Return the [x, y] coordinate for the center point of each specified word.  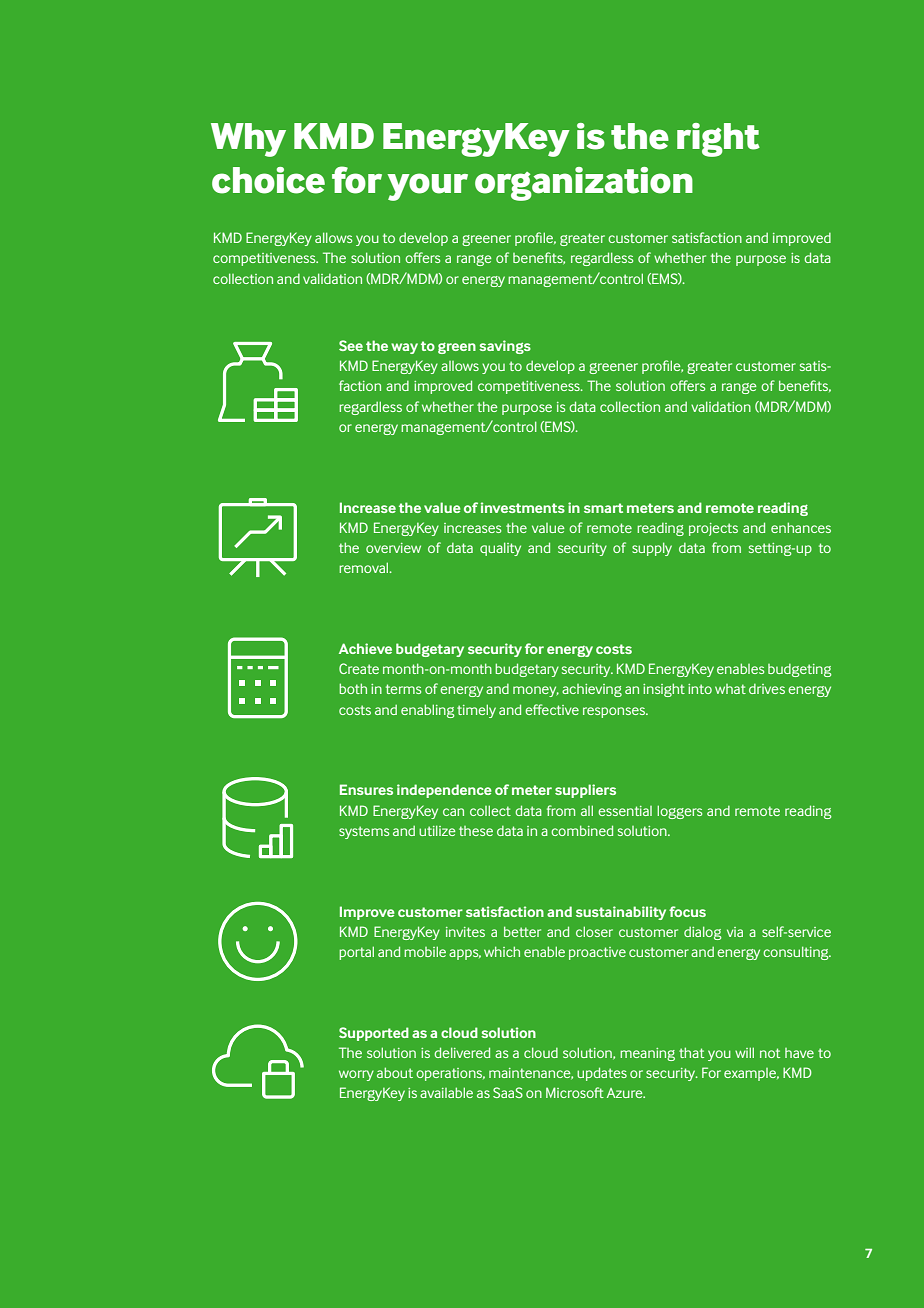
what [730, 689]
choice [268, 180]
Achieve [365, 648]
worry [356, 1075]
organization [584, 184]
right [718, 140]
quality [500, 549]
